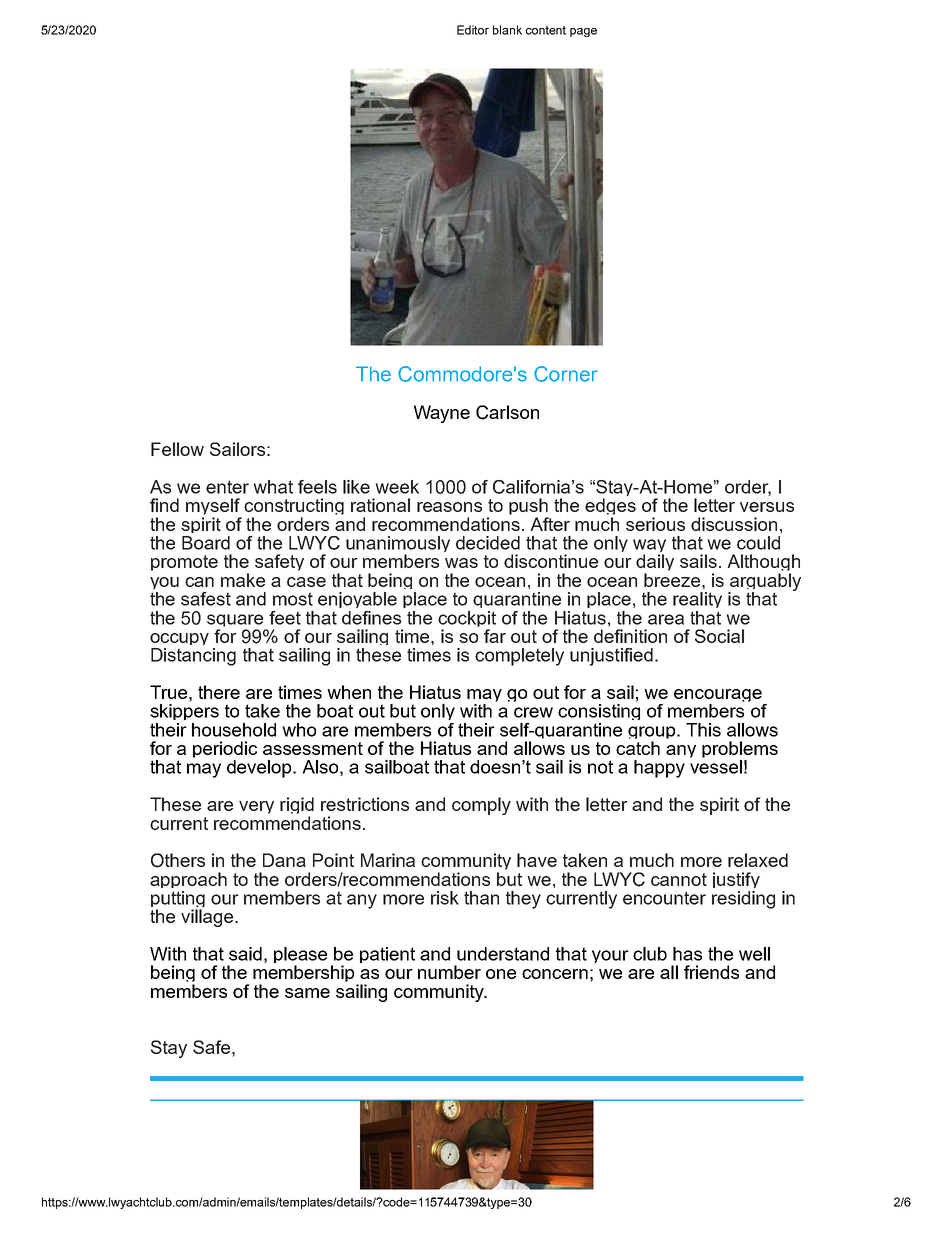 Image resolution: width=952 pixels, height=1233 pixels. What do you see at coordinates (449, 507) in the image?
I see `reasons` at bounding box center [449, 507].
